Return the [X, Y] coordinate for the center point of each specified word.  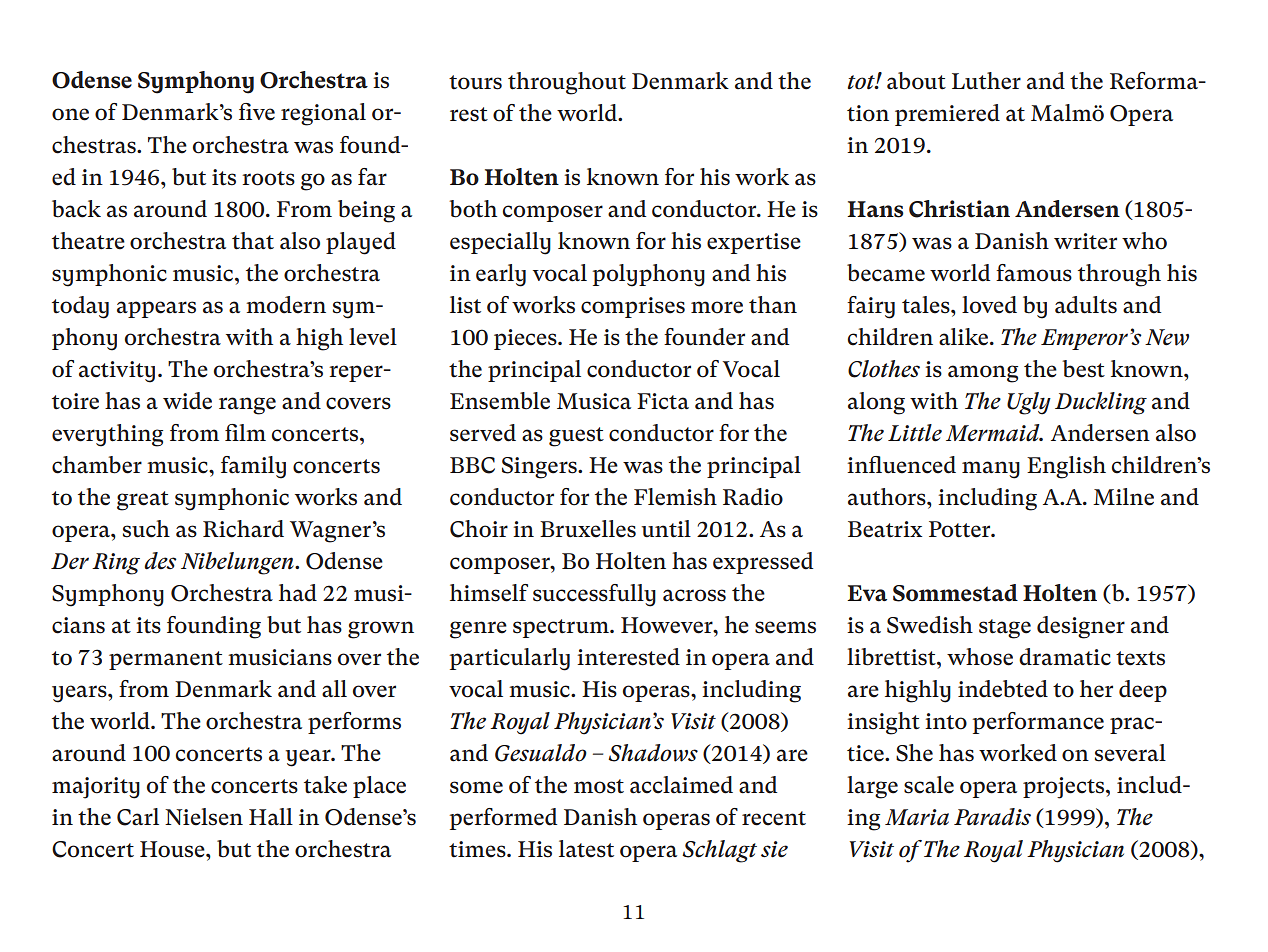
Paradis [992, 817]
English [1066, 467]
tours [475, 82]
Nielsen [204, 817]
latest [586, 849]
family [253, 467]
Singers [540, 468]
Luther [986, 81]
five [257, 112]
